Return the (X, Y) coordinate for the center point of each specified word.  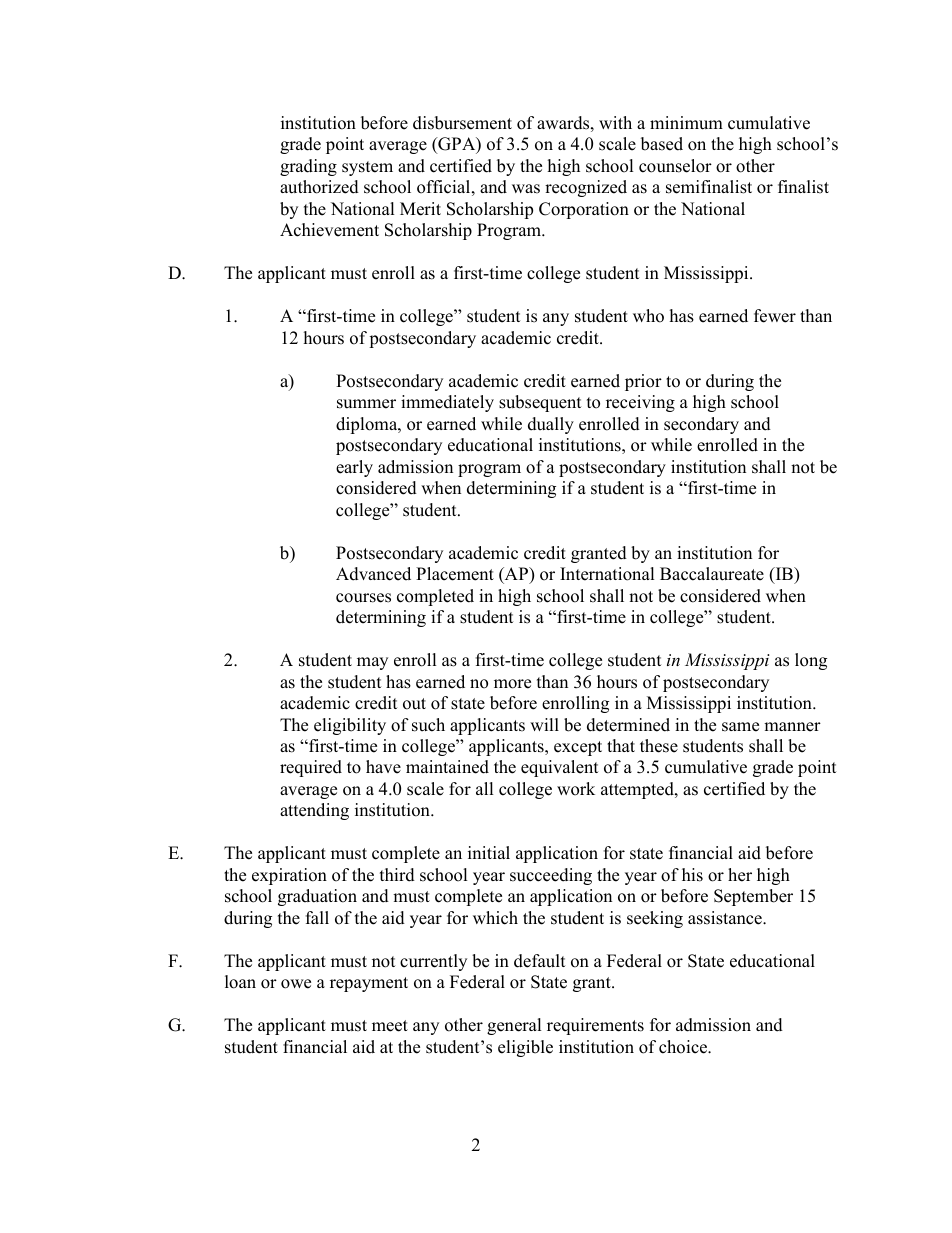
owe (296, 984)
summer (366, 404)
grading (308, 167)
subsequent (540, 403)
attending (314, 811)
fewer (775, 316)
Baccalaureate (712, 574)
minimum (686, 123)
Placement (455, 574)
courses (363, 598)
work (576, 789)
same (740, 727)
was (526, 189)
